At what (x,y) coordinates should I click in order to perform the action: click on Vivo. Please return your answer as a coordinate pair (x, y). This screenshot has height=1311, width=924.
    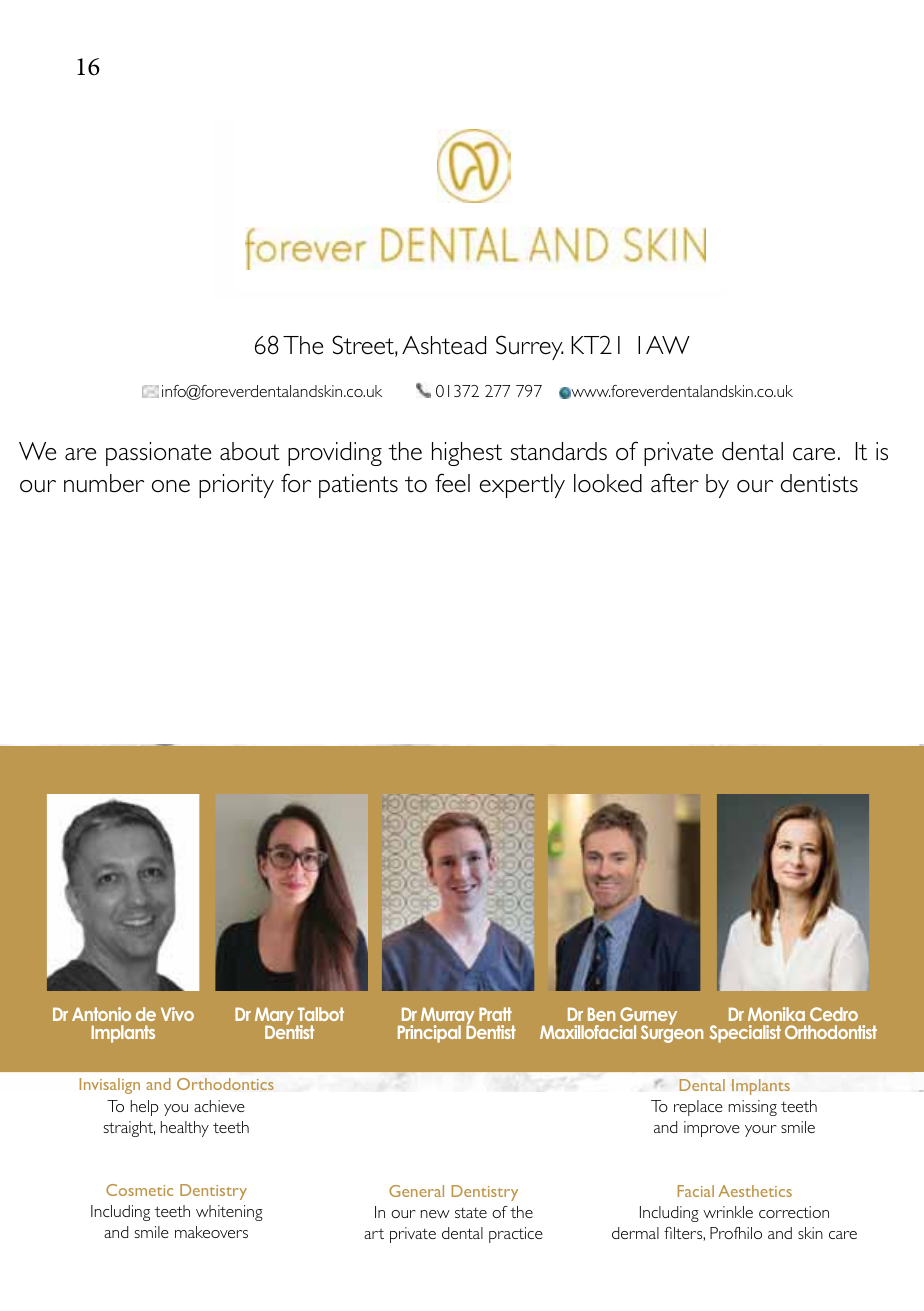
    Looking at the image, I should click on (177, 1014).
